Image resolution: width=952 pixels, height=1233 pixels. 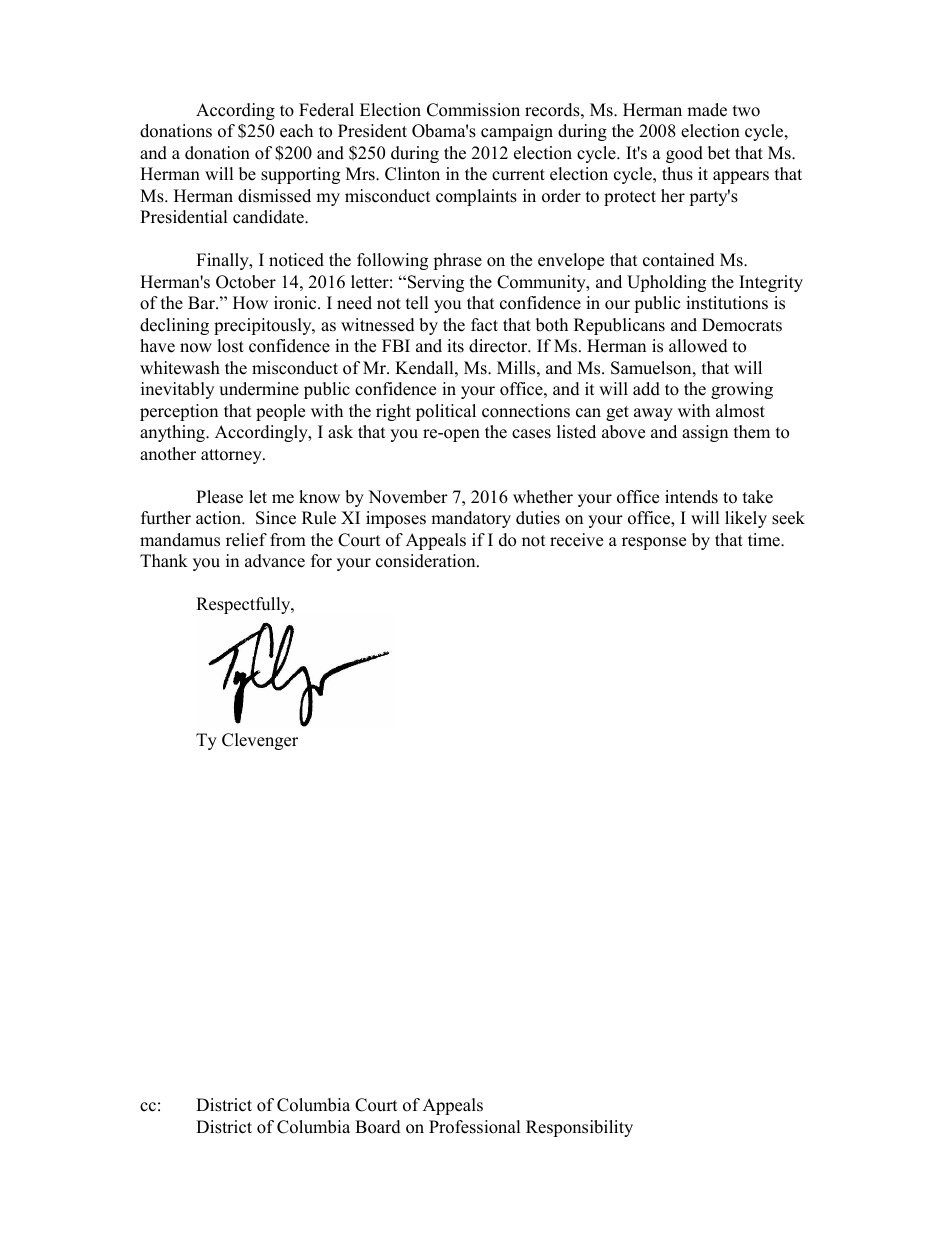 I want to click on each, so click(x=296, y=131).
